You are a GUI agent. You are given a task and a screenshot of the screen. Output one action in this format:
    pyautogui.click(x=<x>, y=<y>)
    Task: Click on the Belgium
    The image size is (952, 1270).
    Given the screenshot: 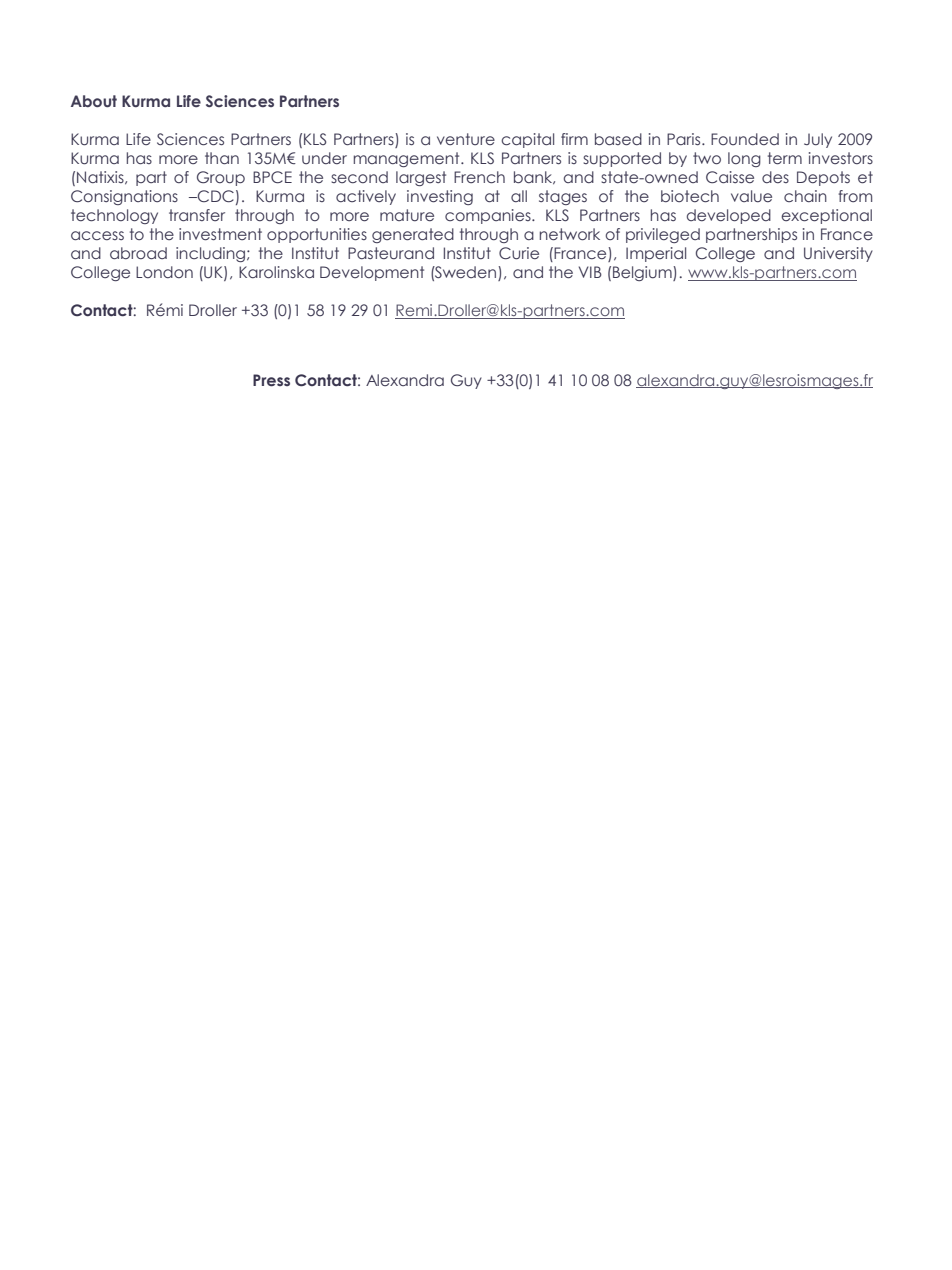 What is the action you would take?
    pyautogui.click(x=643, y=273)
